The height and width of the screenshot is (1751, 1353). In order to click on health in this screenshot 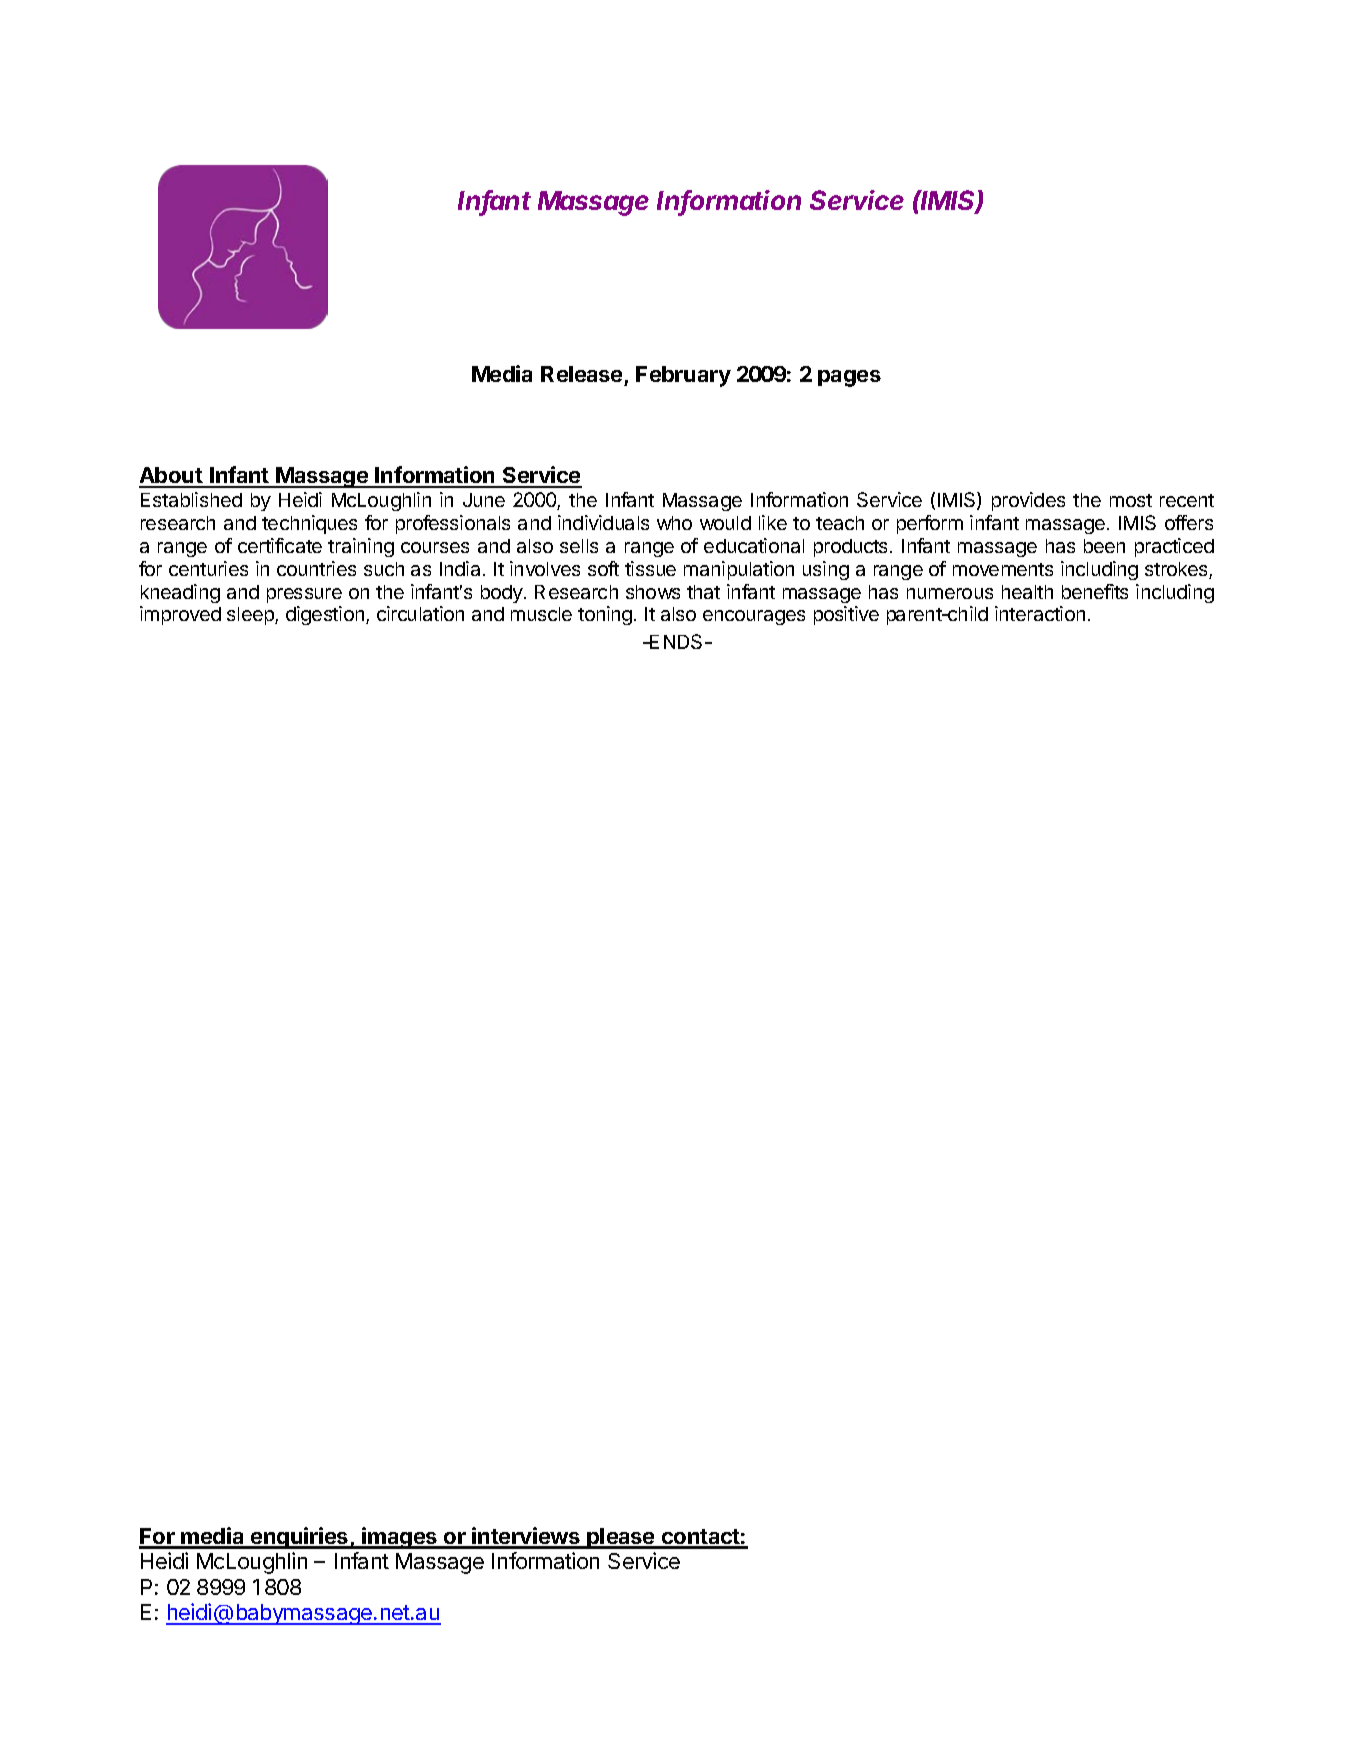, I will do `click(1027, 592)`.
